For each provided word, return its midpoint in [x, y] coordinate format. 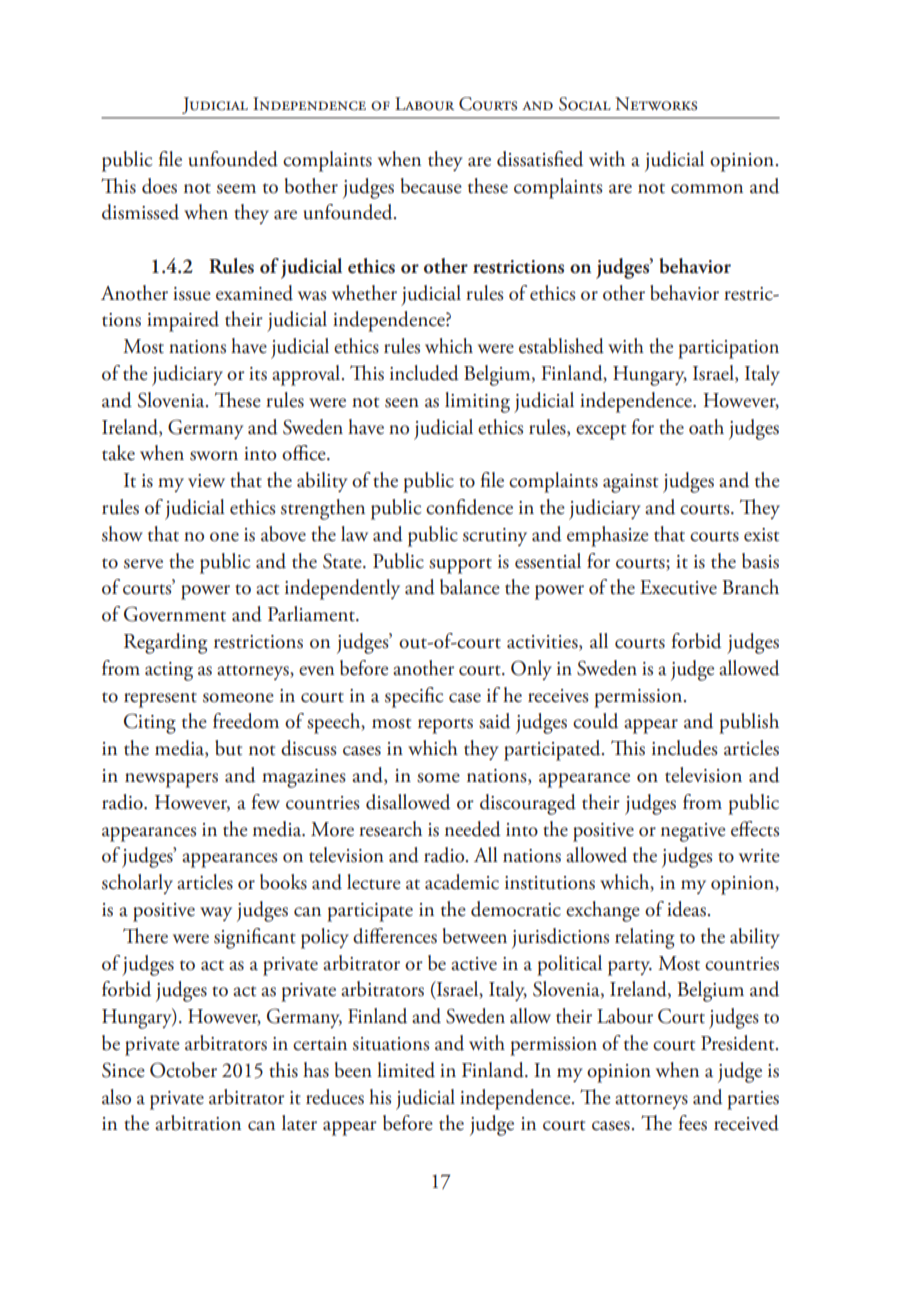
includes [685, 748]
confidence [469, 507]
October [183, 1070]
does [159, 186]
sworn [214, 456]
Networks [656, 104]
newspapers [171, 780]
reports [445, 726]
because [431, 186]
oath [706, 427]
